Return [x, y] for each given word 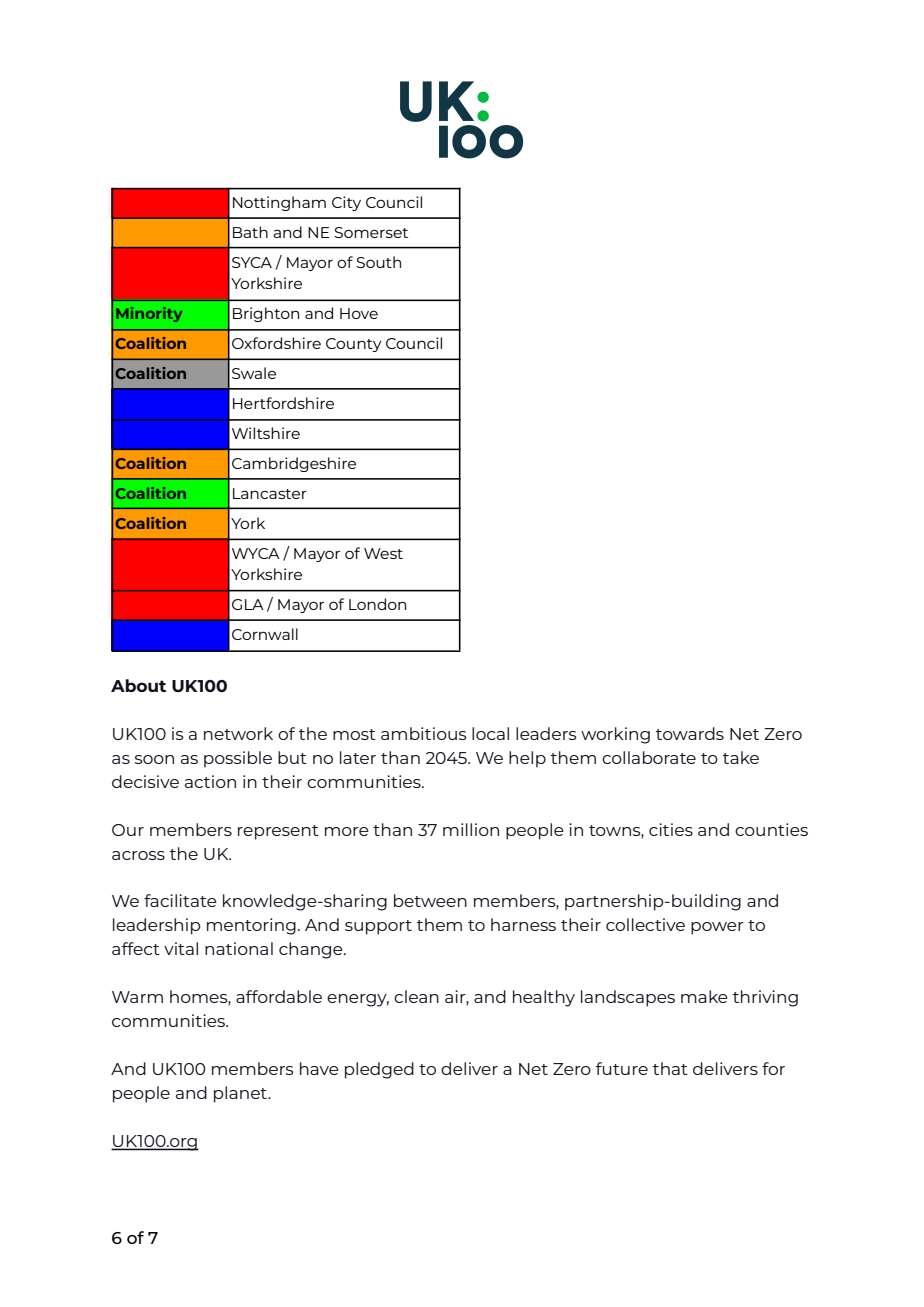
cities [671, 829]
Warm [137, 997]
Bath [250, 232]
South [378, 262]
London [377, 604]
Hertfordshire [283, 403]
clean [416, 996]
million [471, 829]
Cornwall [265, 634]
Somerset [371, 232]
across [138, 855]
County [354, 345]
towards [690, 733]
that [670, 1068]
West [383, 553]
